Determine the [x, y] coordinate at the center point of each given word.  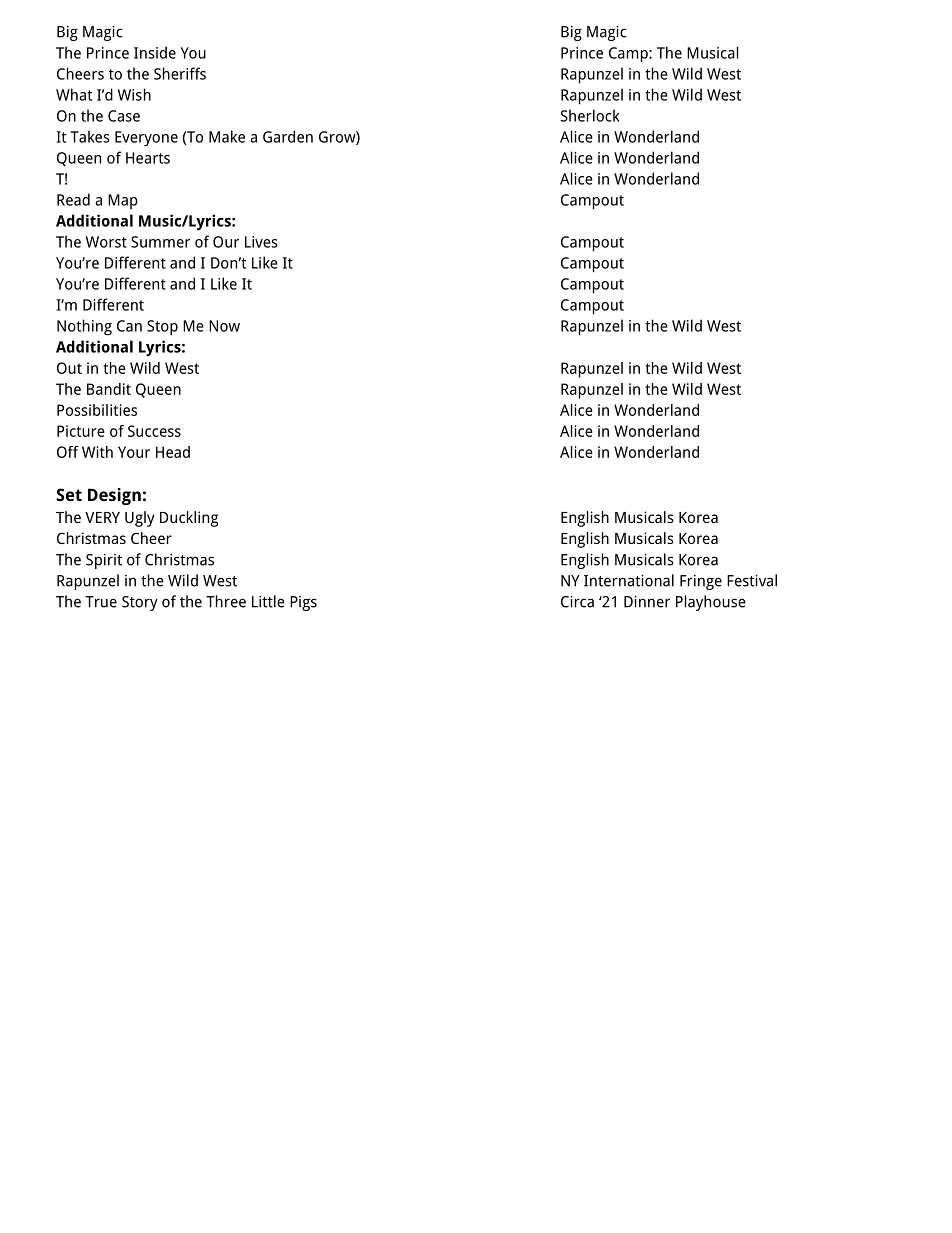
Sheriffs [180, 73]
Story [140, 603]
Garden [288, 136]
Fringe [701, 582]
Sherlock [590, 115]
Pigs [303, 603]
